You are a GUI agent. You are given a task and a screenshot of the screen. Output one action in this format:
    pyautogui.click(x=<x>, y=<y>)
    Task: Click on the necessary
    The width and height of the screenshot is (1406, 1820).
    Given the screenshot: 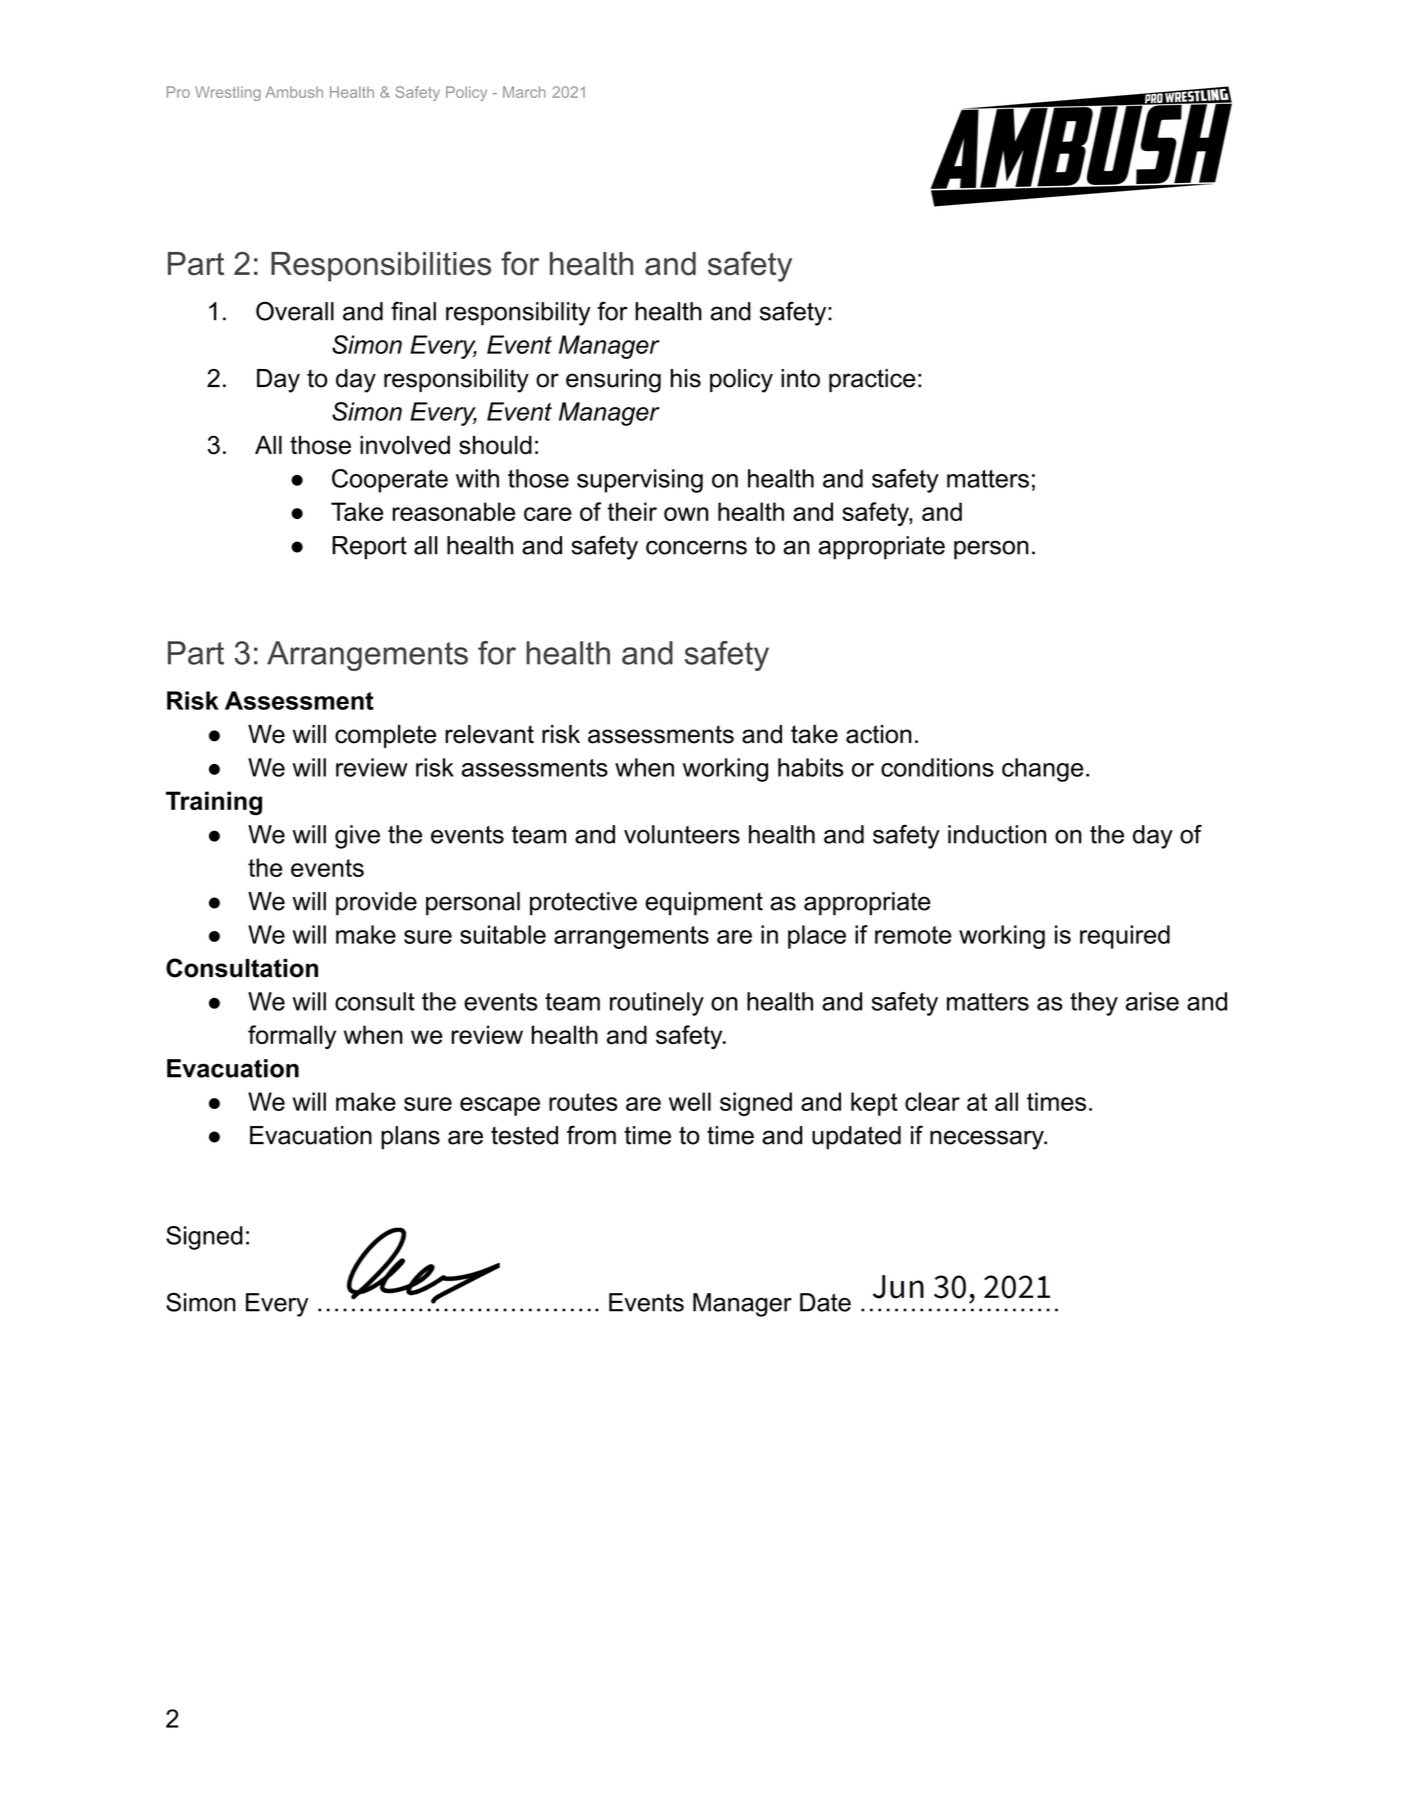 What is the action you would take?
    pyautogui.click(x=988, y=1140)
